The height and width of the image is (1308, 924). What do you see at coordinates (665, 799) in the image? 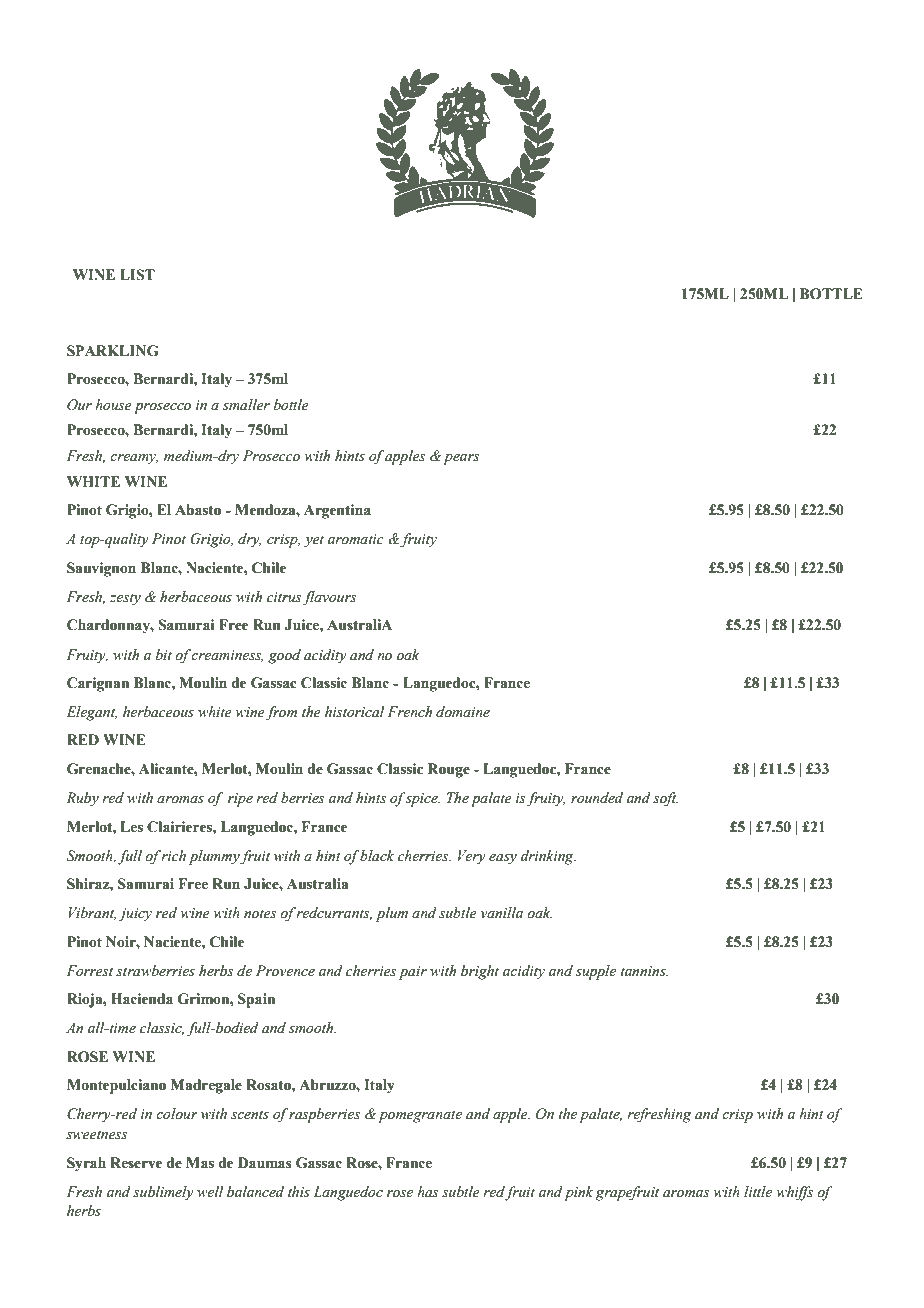
I see `soft` at bounding box center [665, 799].
